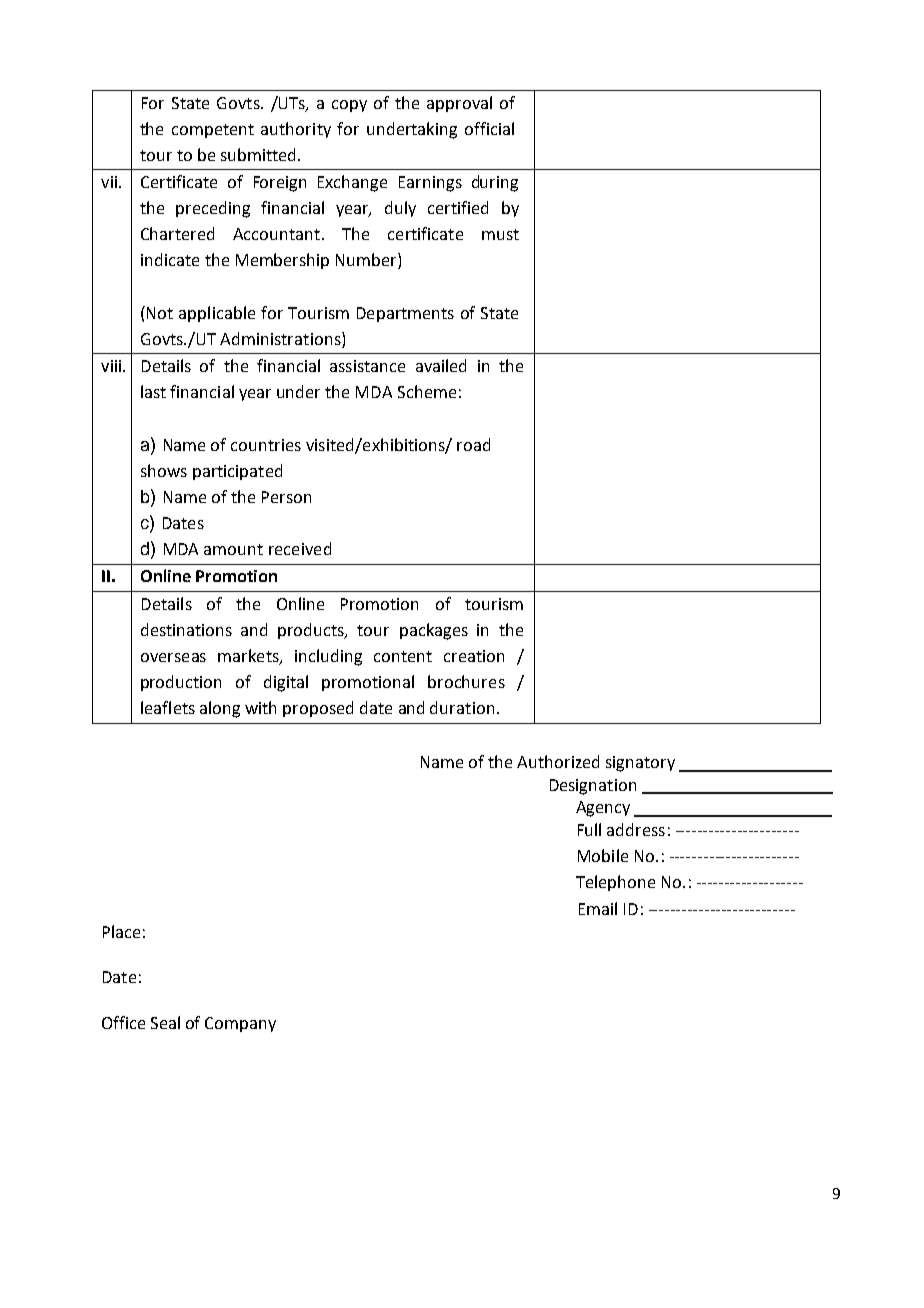 This screenshot has width=924, height=1308. Describe the element at coordinates (233, 549) in the screenshot. I see `amount` at that location.
